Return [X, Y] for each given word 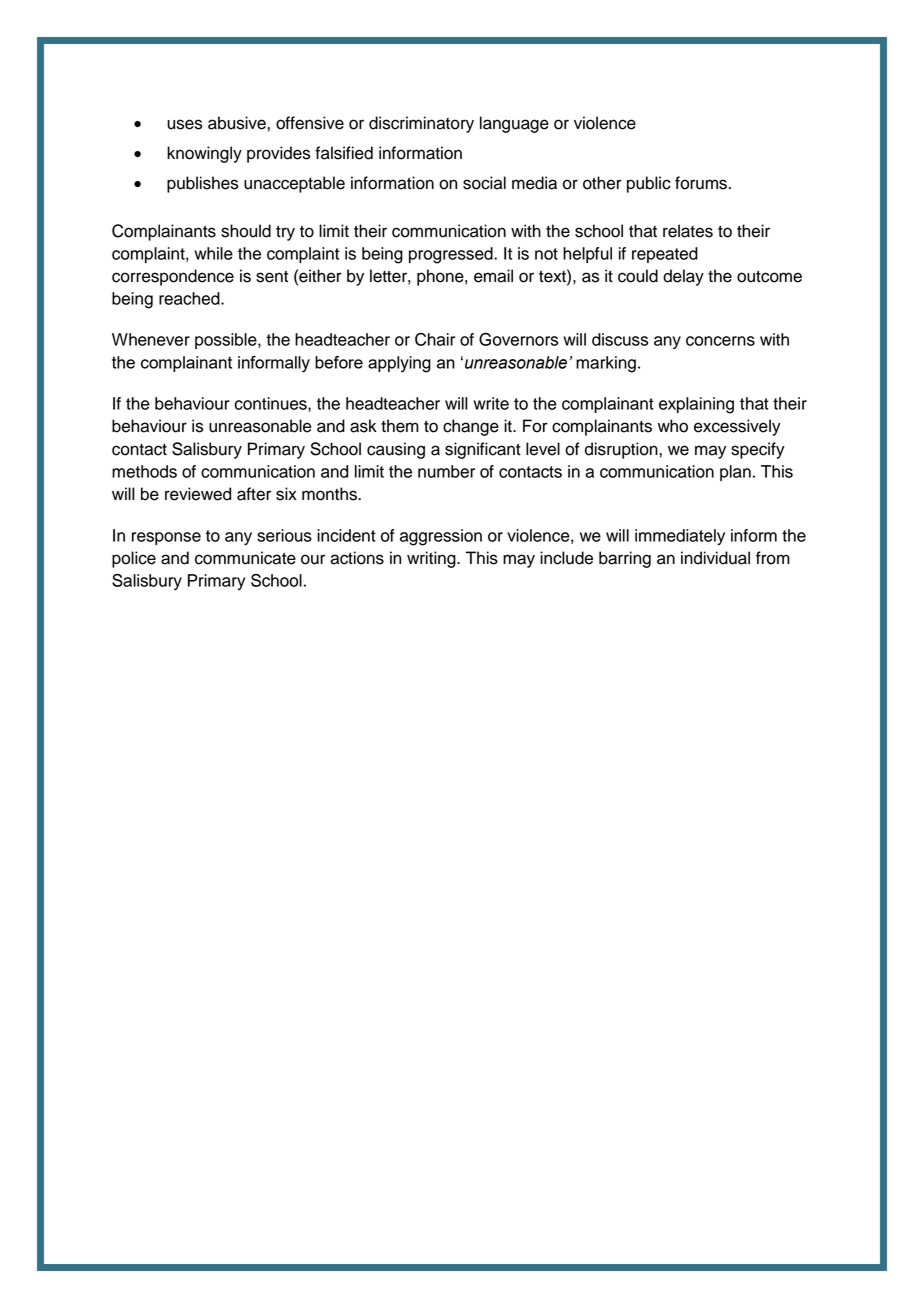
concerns [720, 341]
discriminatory [421, 124]
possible [227, 341]
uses [184, 124]
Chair [435, 339]
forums [701, 183]
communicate [245, 558]
